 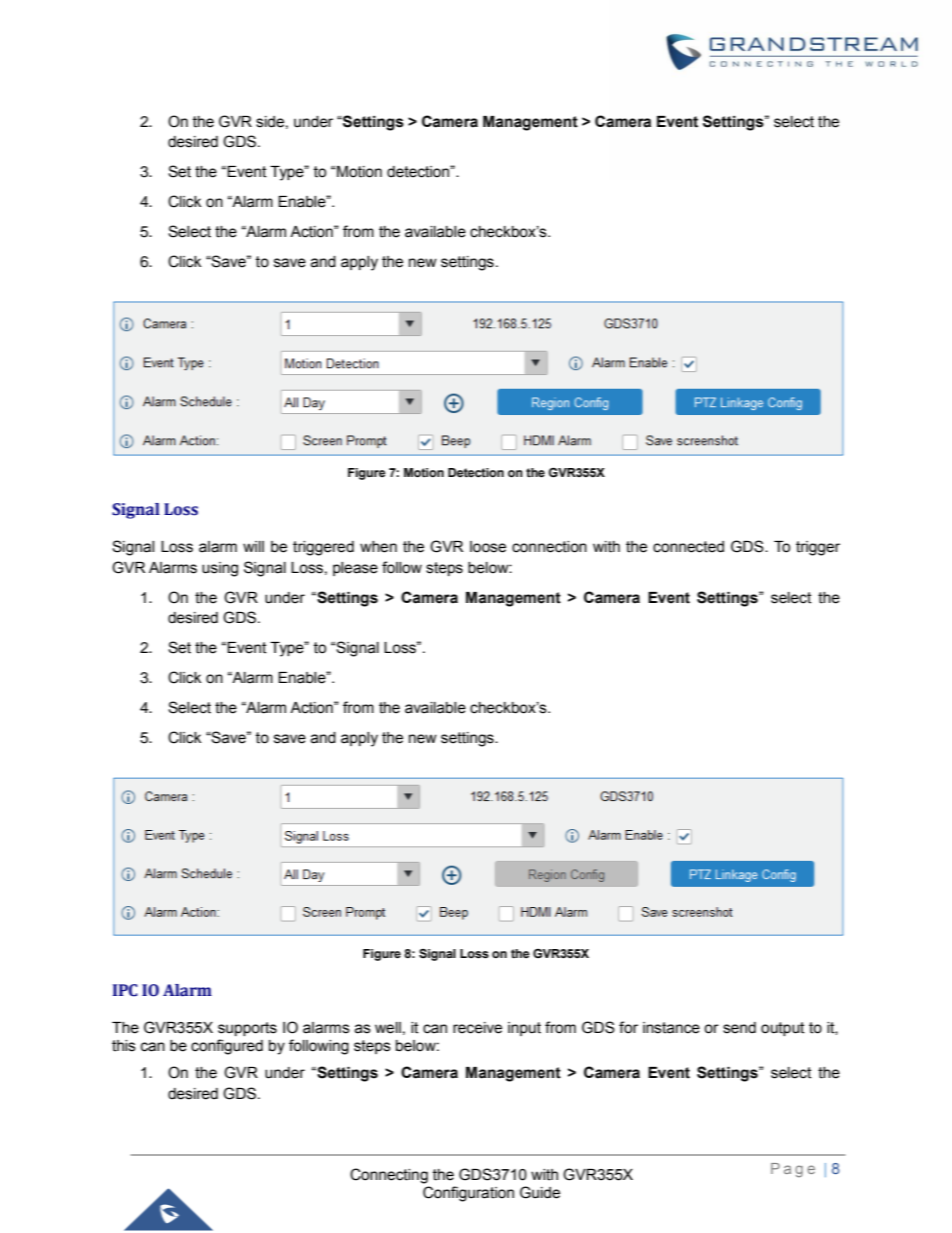 I want to click on instance, so click(x=671, y=1028).
